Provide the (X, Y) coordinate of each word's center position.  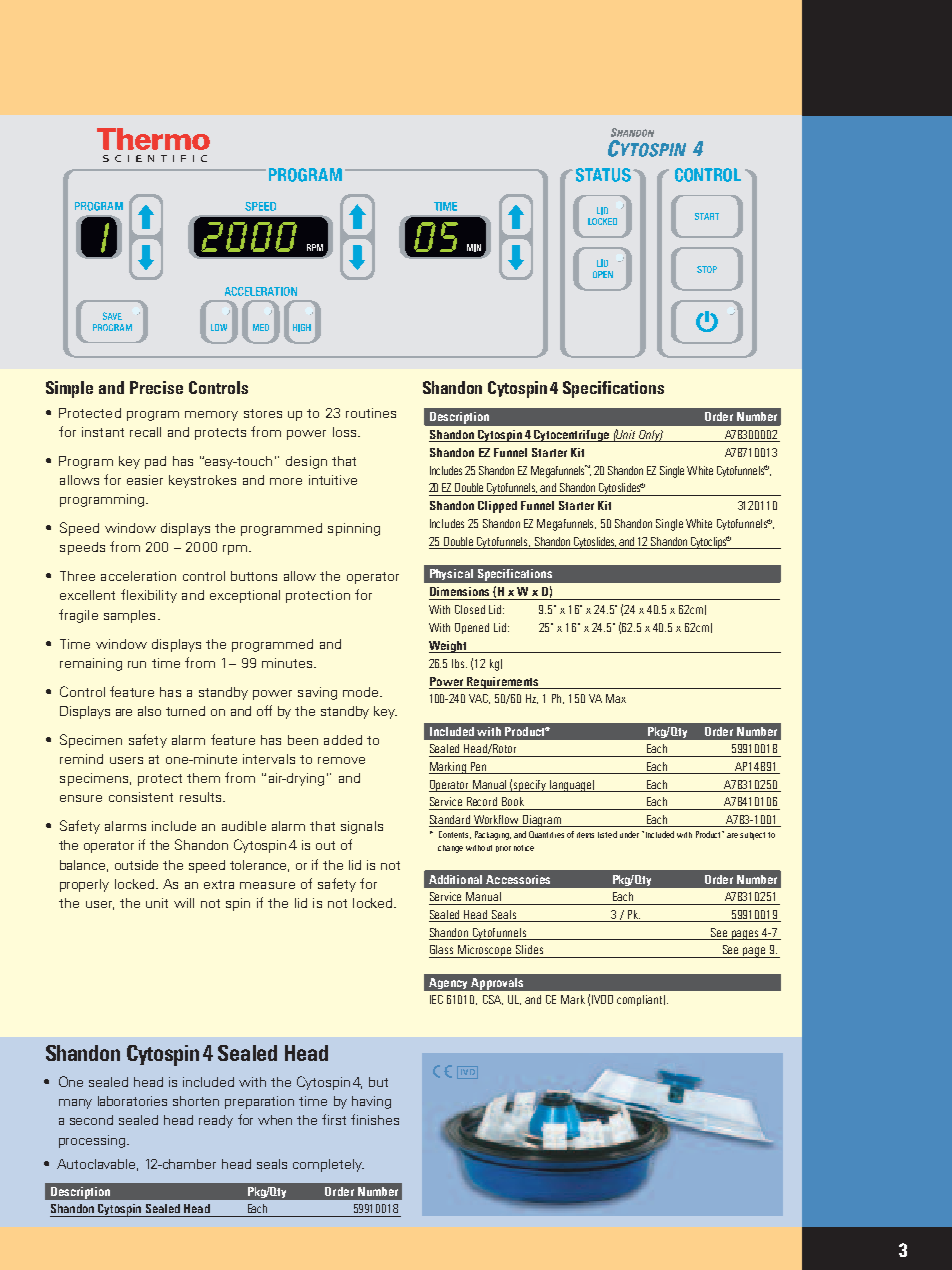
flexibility (149, 596)
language (572, 786)
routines (371, 413)
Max (616, 698)
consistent (141, 797)
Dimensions (459, 591)
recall (145, 432)
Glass (441, 949)
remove (341, 760)
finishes (375, 1119)
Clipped (497, 507)
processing (93, 1141)
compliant (641, 1000)
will (184, 903)
